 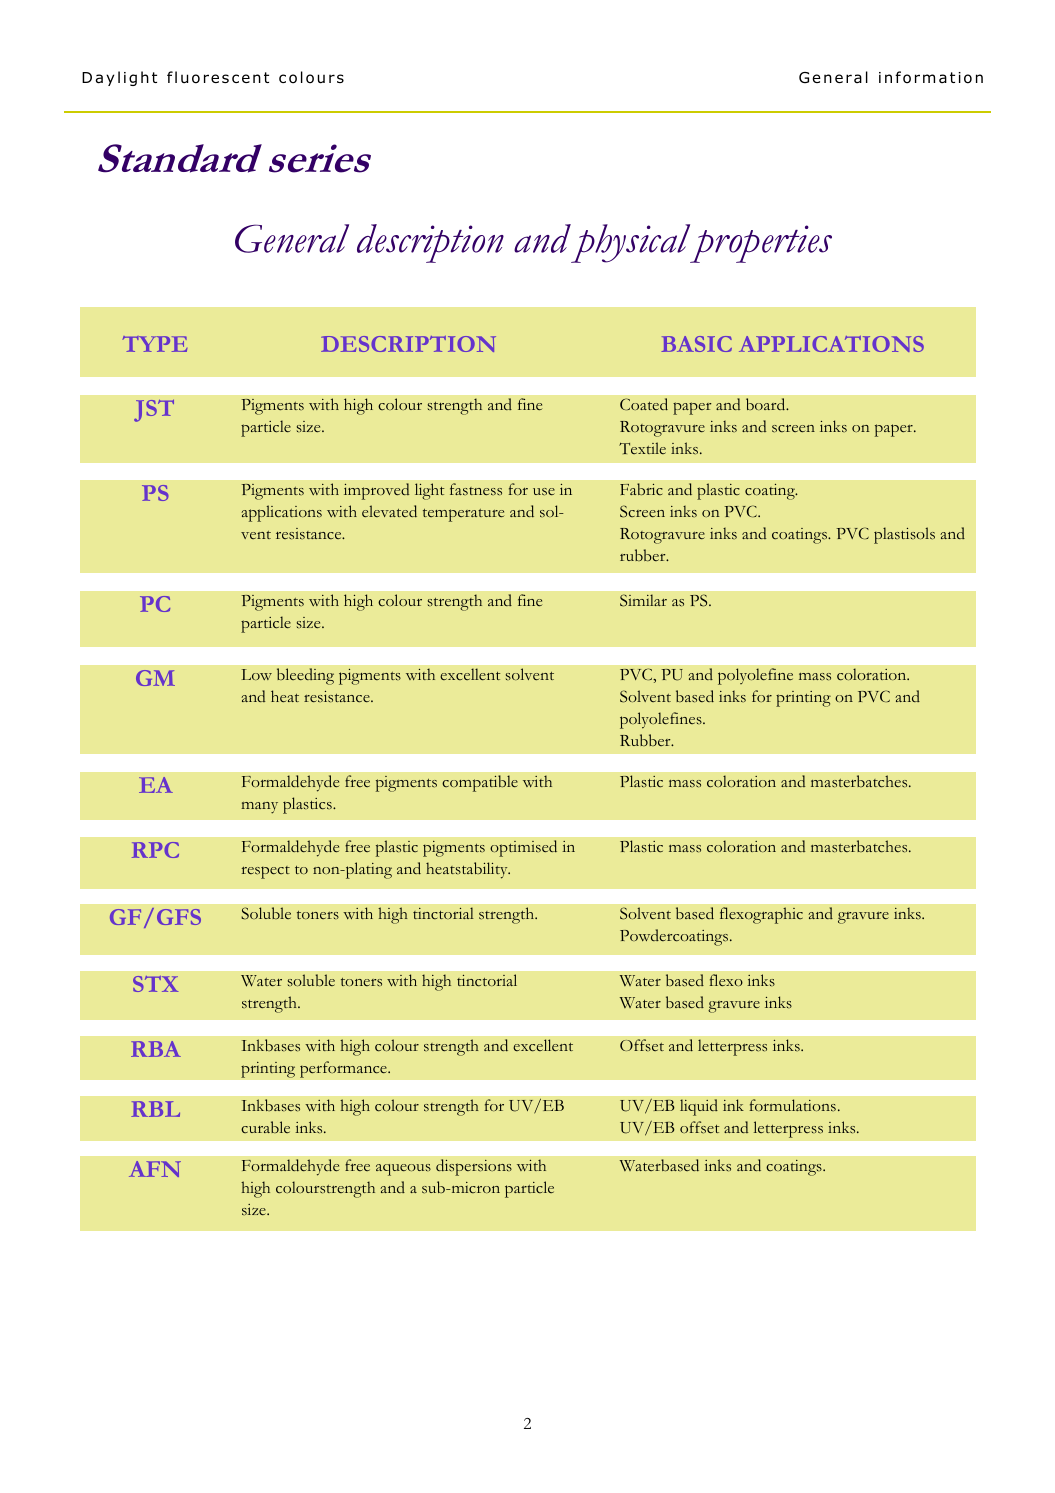 What do you see at coordinates (474, 1167) in the image?
I see `dispersions` at bounding box center [474, 1167].
